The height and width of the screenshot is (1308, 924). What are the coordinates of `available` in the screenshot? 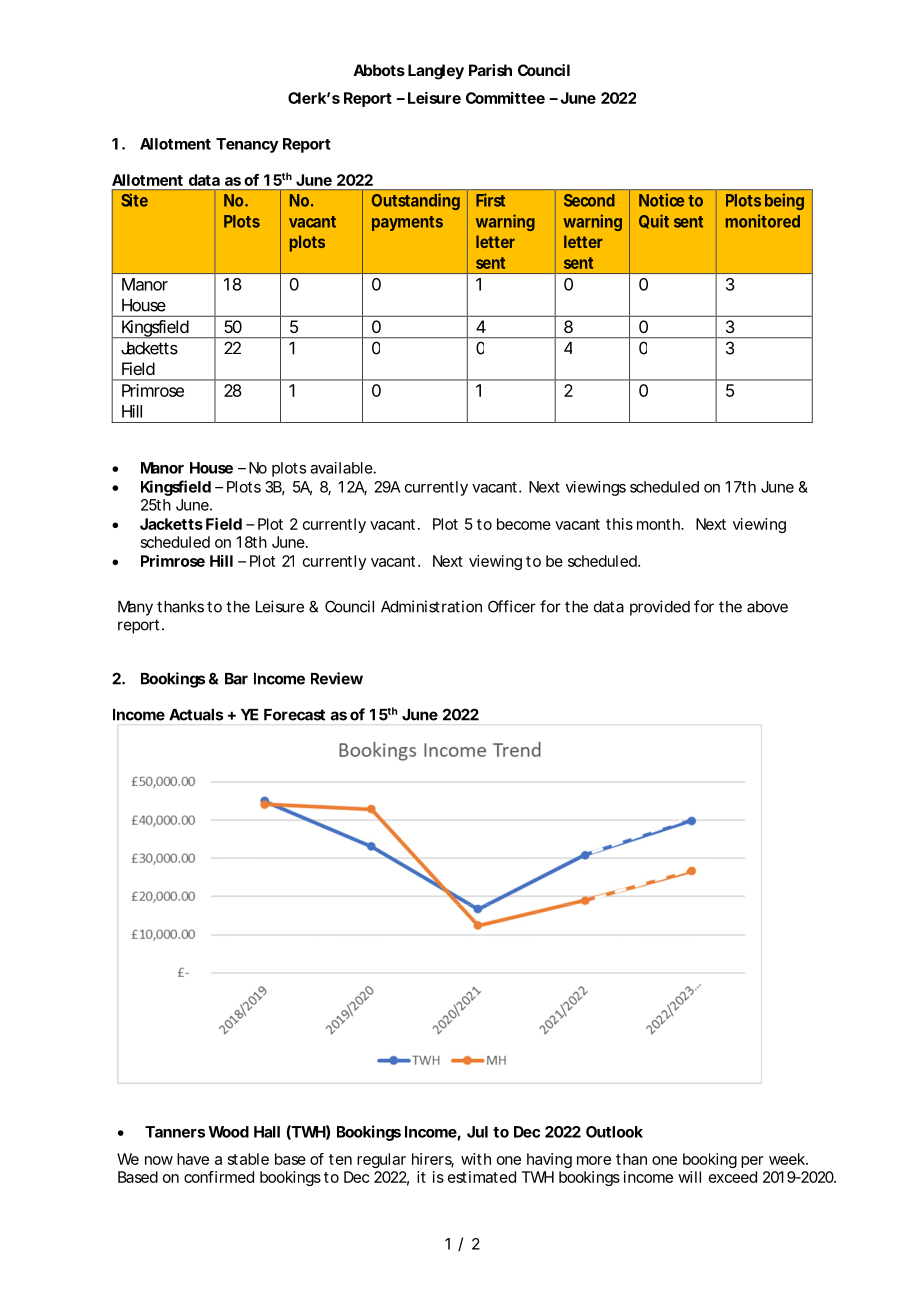 It's located at (341, 468).
